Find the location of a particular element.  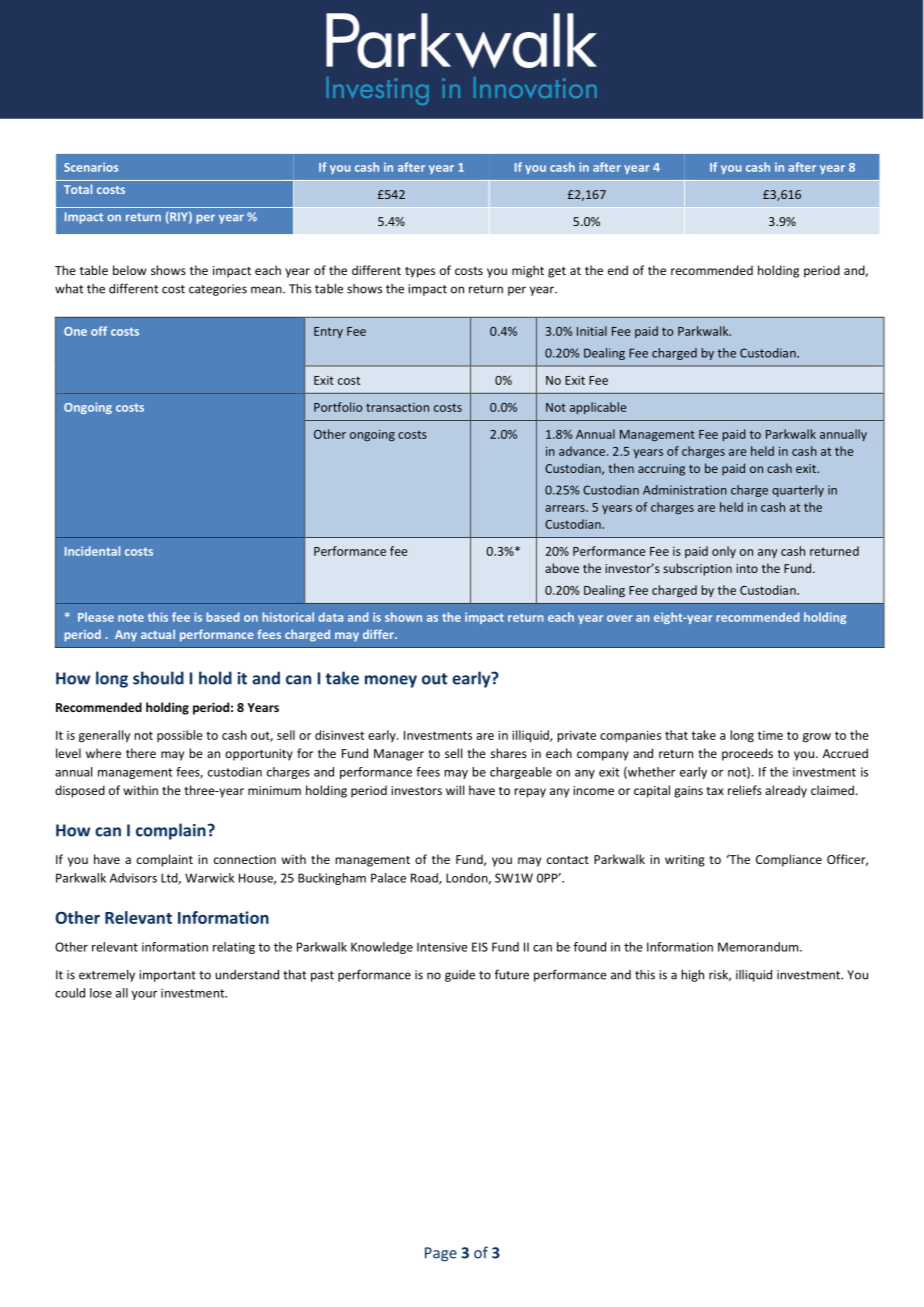

get is located at coordinates (557, 272).
